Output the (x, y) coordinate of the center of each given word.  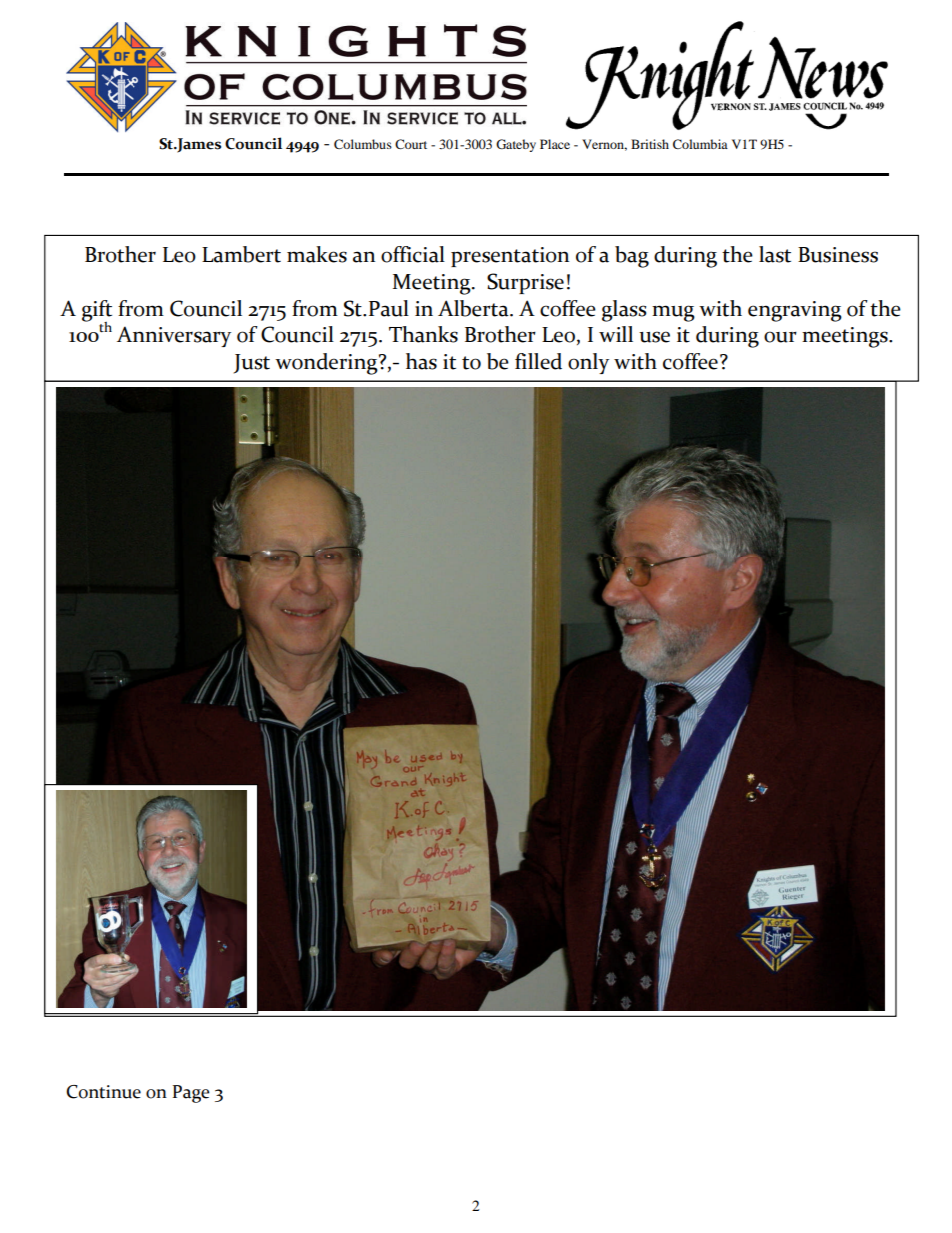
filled (538, 361)
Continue (103, 1092)
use (654, 337)
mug (673, 313)
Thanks (423, 334)
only (588, 363)
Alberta (474, 308)
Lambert (241, 254)
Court (411, 144)
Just (252, 364)
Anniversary (174, 336)
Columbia (700, 144)
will (616, 334)
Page (191, 1094)
